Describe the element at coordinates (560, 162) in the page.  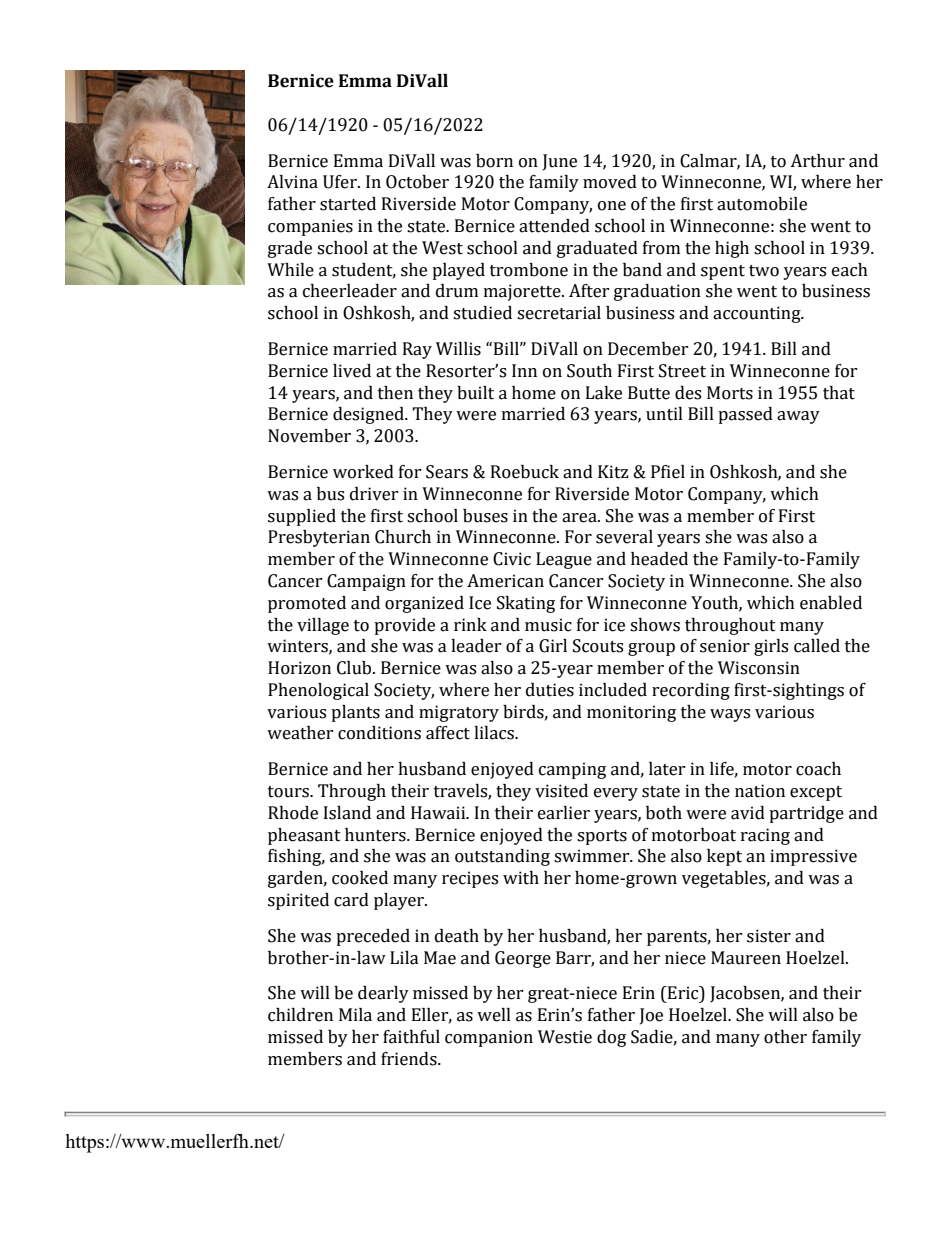
I see `June` at that location.
